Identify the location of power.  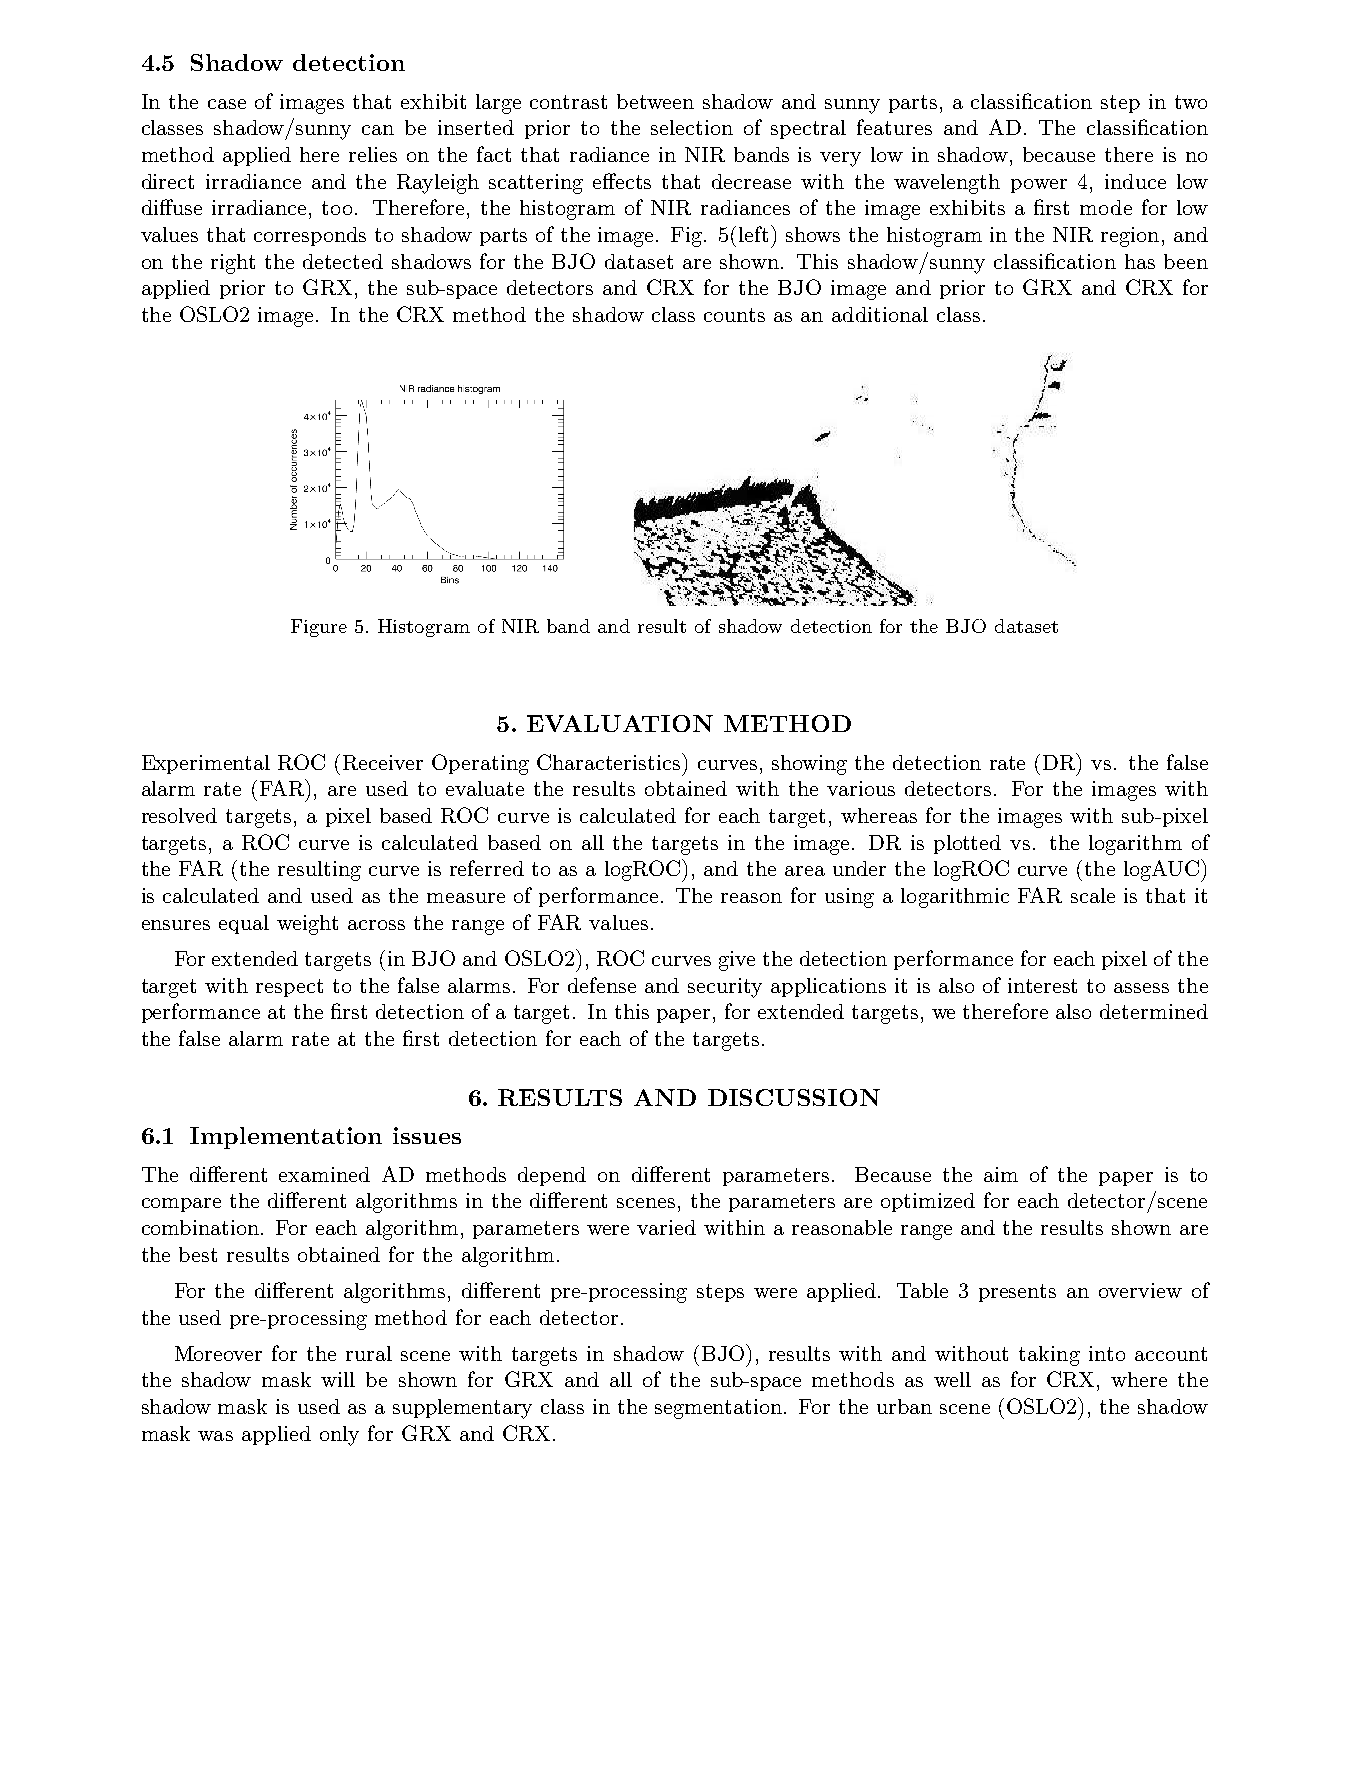
(1039, 186).
